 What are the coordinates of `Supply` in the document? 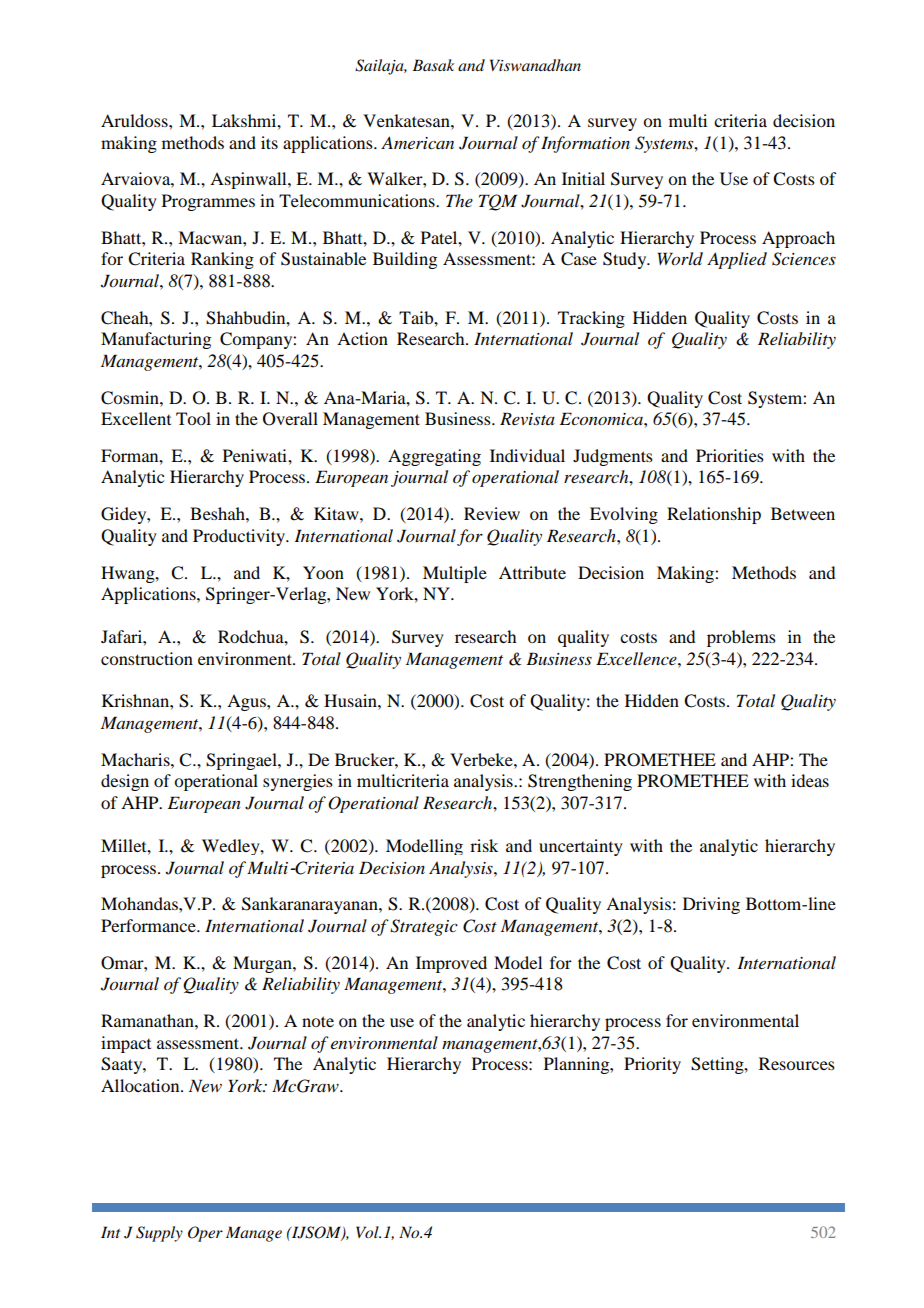 It's located at (159, 1234).
